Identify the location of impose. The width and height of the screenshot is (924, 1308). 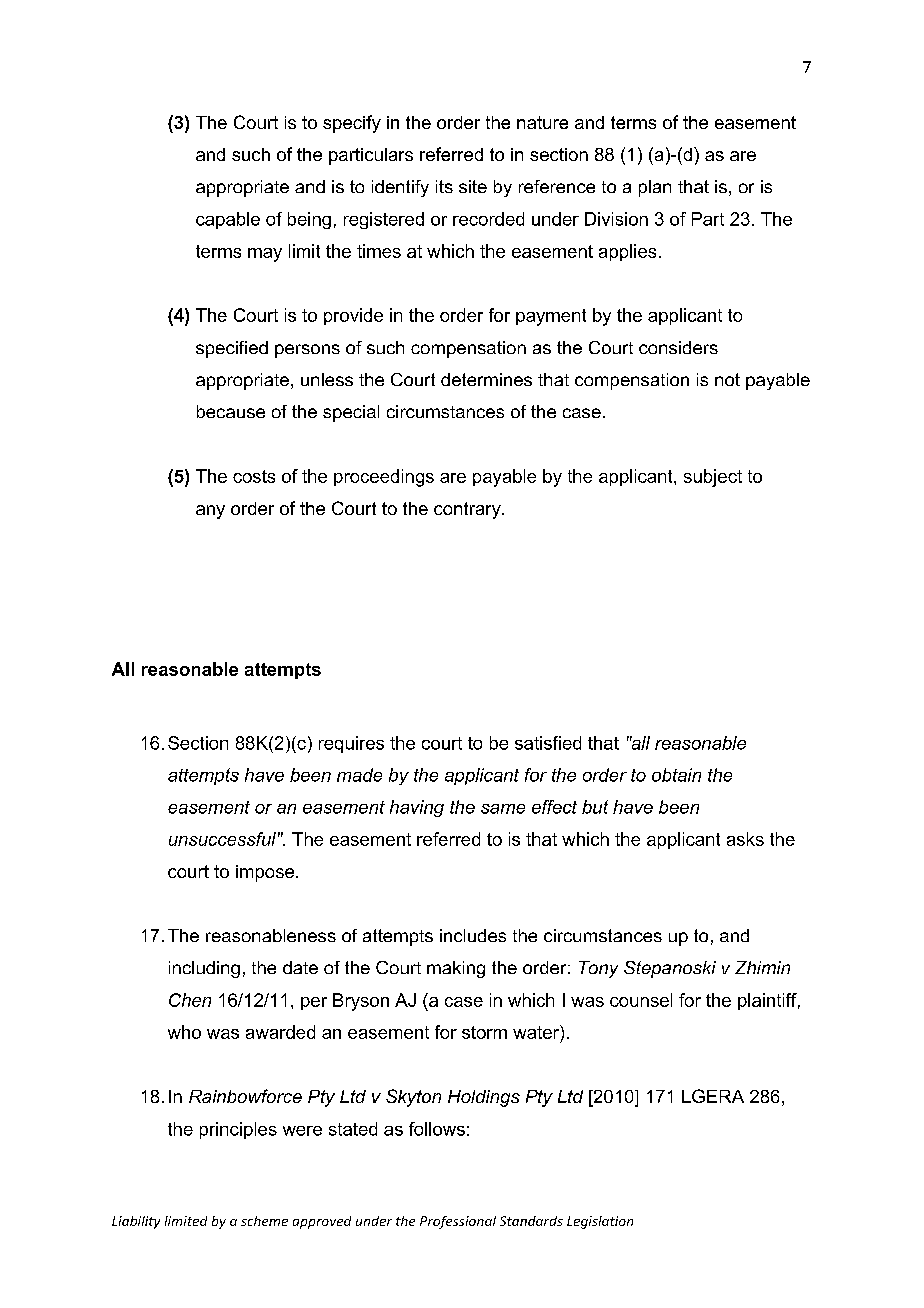
(266, 873).
